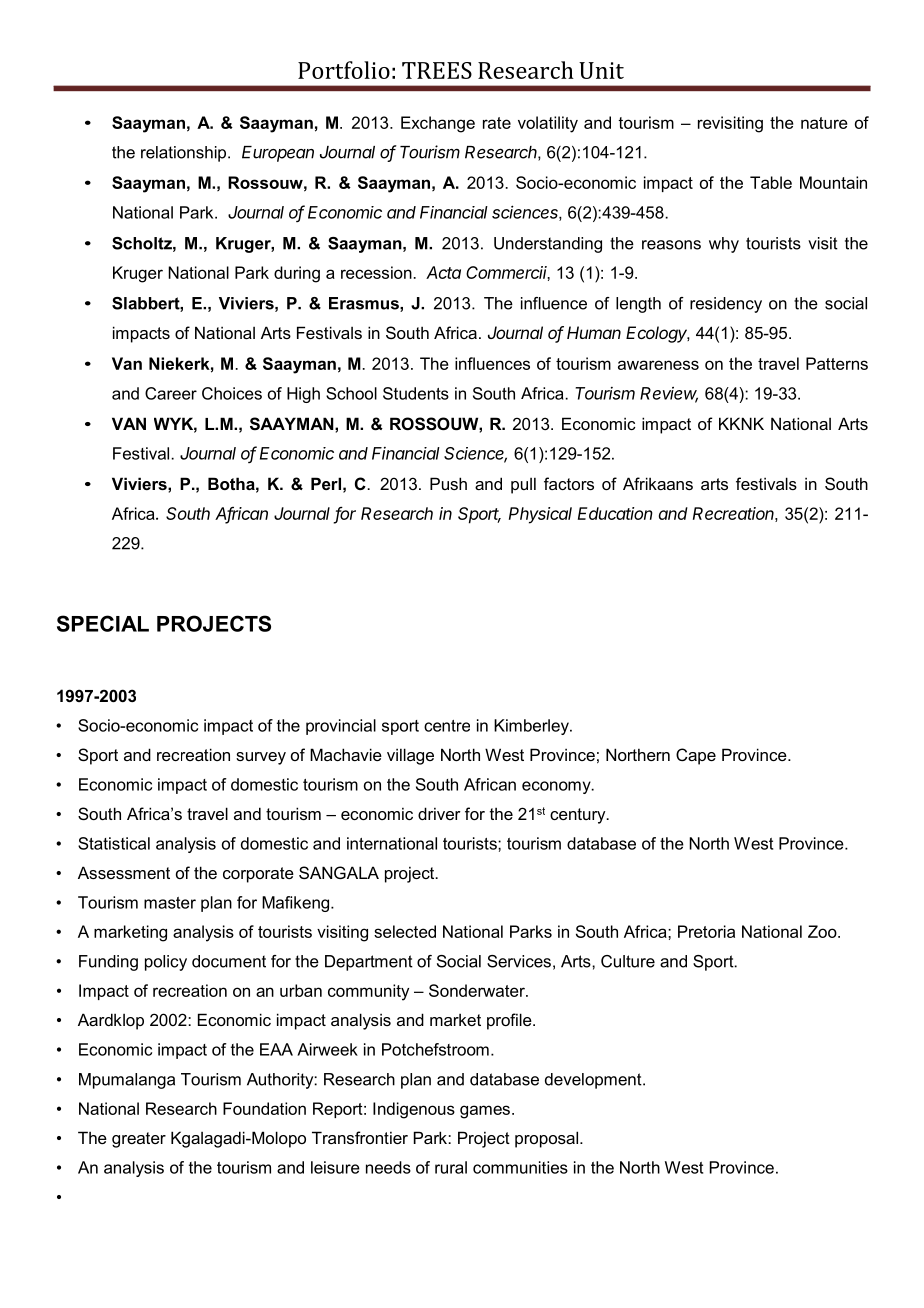 Image resolution: width=924 pixels, height=1308 pixels. What do you see at coordinates (439, 813) in the page?
I see `driver` at bounding box center [439, 813].
